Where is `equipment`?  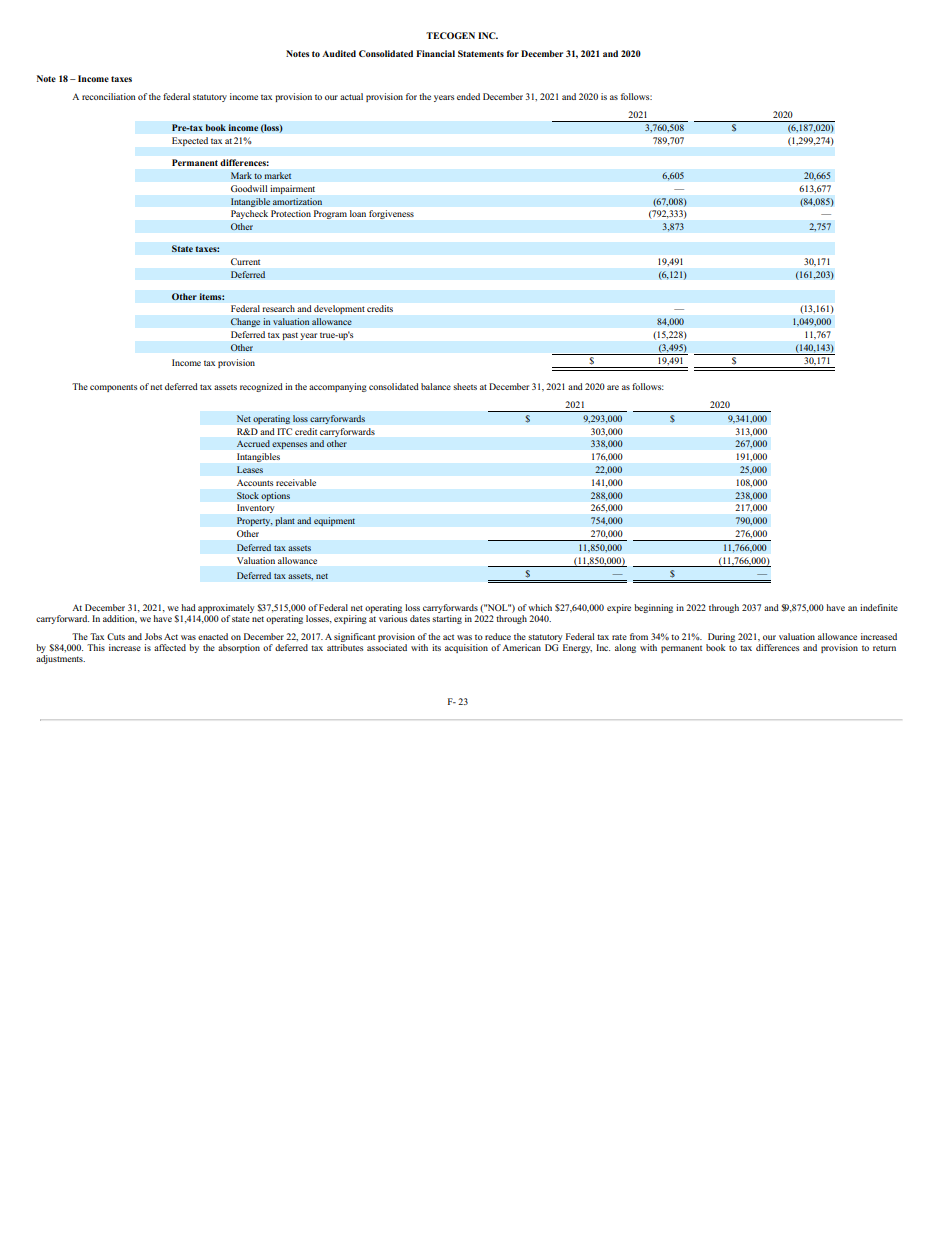 equipment is located at coordinates (334, 522).
